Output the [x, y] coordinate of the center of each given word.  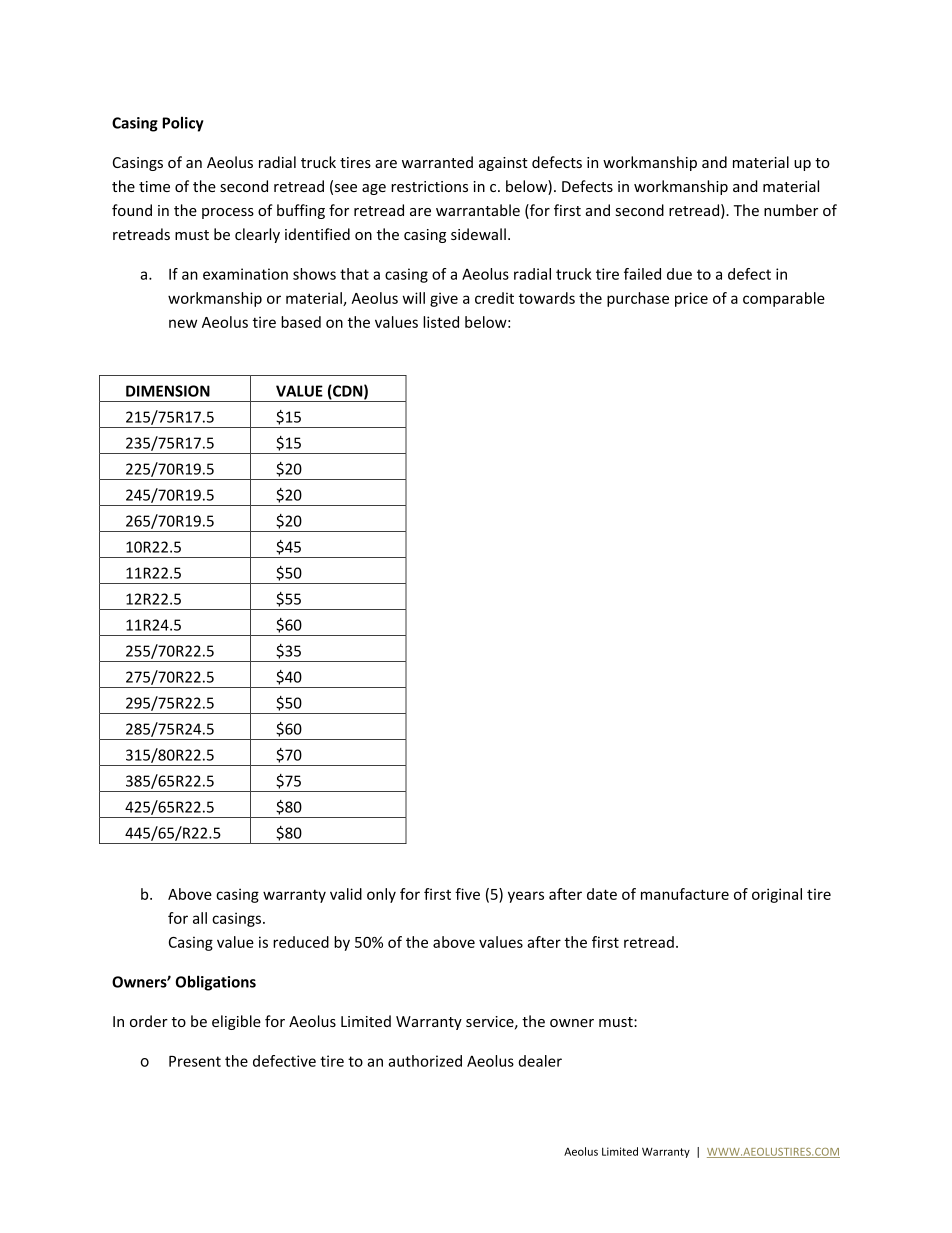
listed [441, 322]
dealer [540, 1061]
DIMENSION [168, 391]
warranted [437, 162]
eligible [236, 1022]
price [691, 299]
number [791, 210]
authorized [425, 1061]
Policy [183, 124]
